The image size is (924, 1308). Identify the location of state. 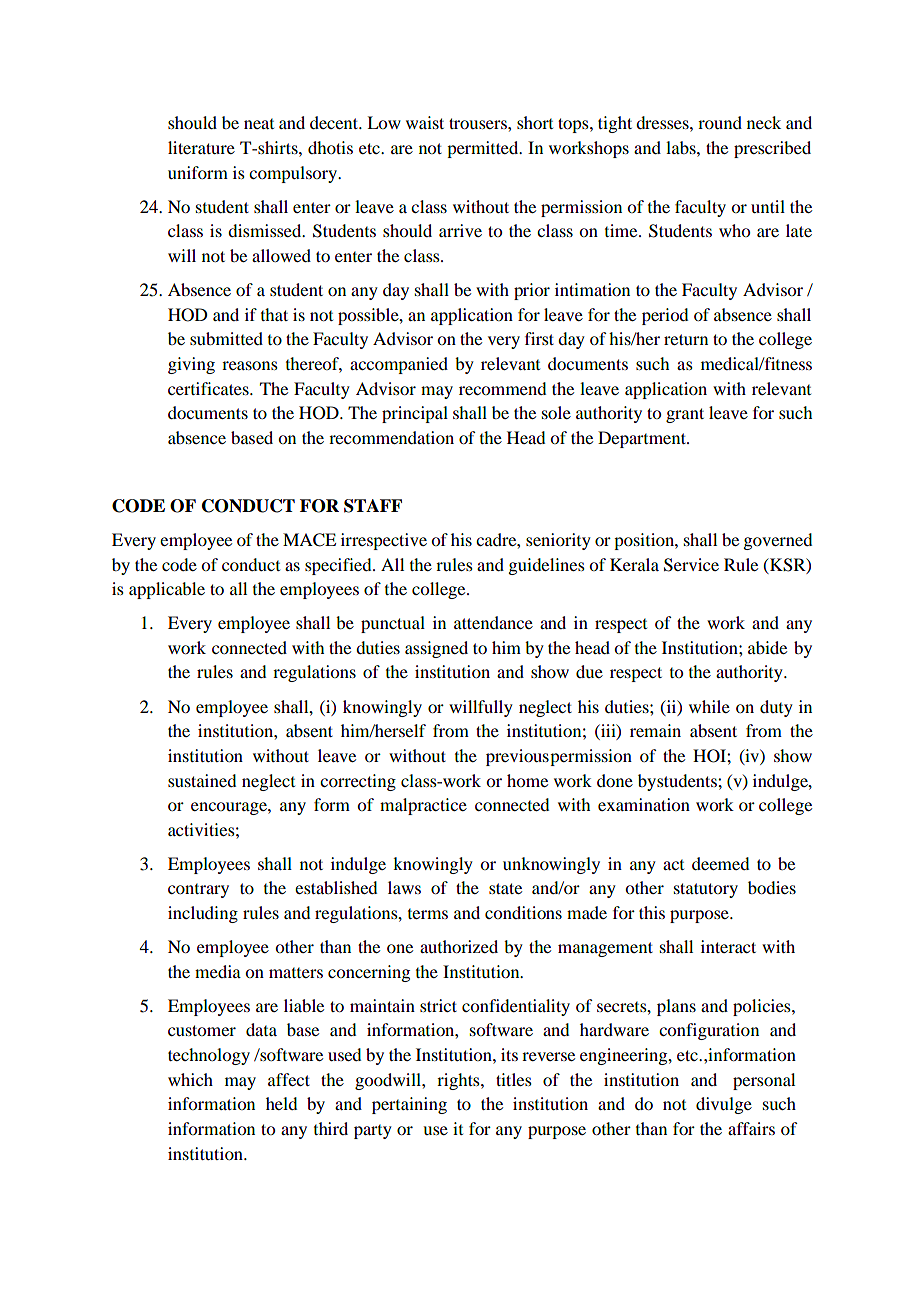
(505, 888).
